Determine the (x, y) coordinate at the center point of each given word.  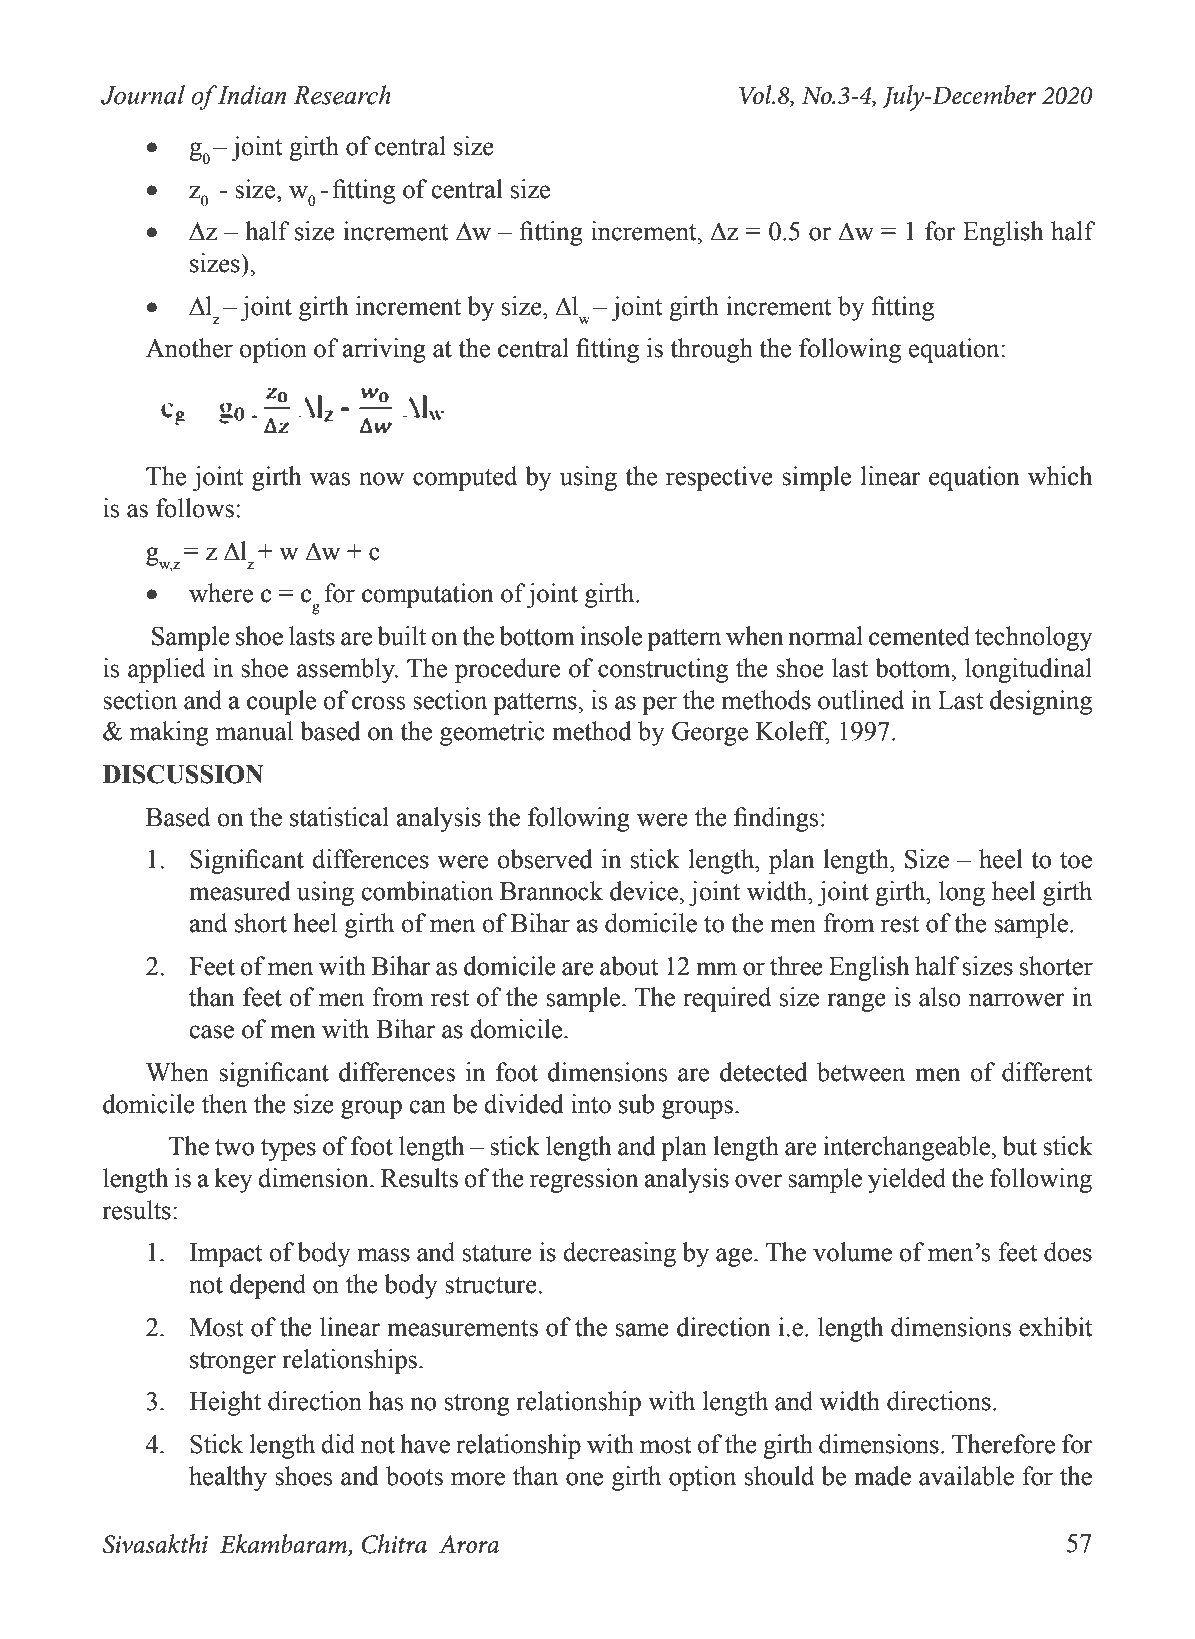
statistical (339, 817)
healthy (228, 1478)
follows (195, 508)
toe (1076, 860)
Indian (251, 95)
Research (342, 95)
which (1060, 476)
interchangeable (907, 1148)
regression (584, 1180)
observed (545, 859)
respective (719, 478)
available (966, 1476)
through (711, 350)
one (584, 1479)
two (234, 1147)
